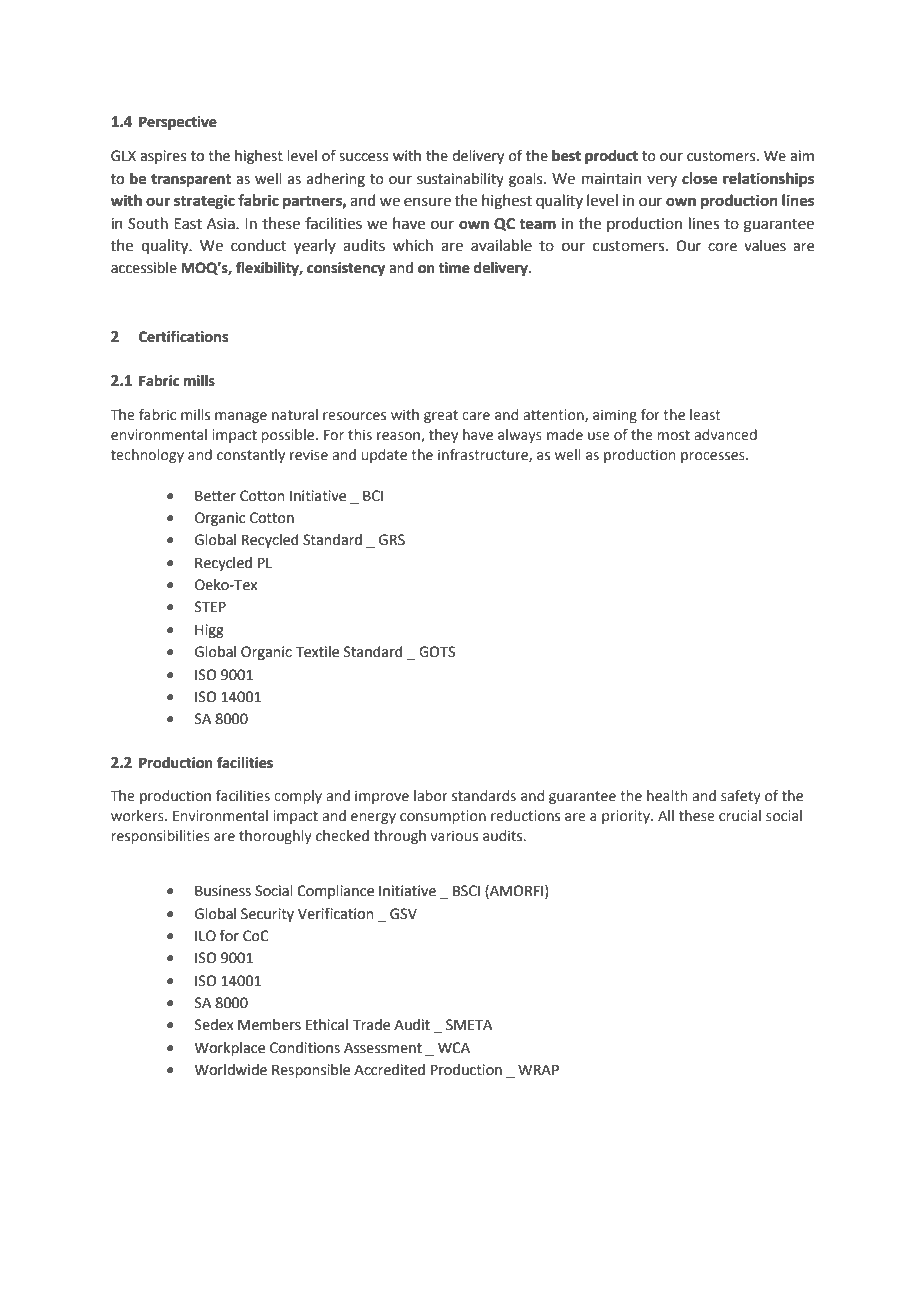 The image size is (924, 1308). What do you see at coordinates (437, 652) in the screenshot?
I see `GOTS` at bounding box center [437, 652].
